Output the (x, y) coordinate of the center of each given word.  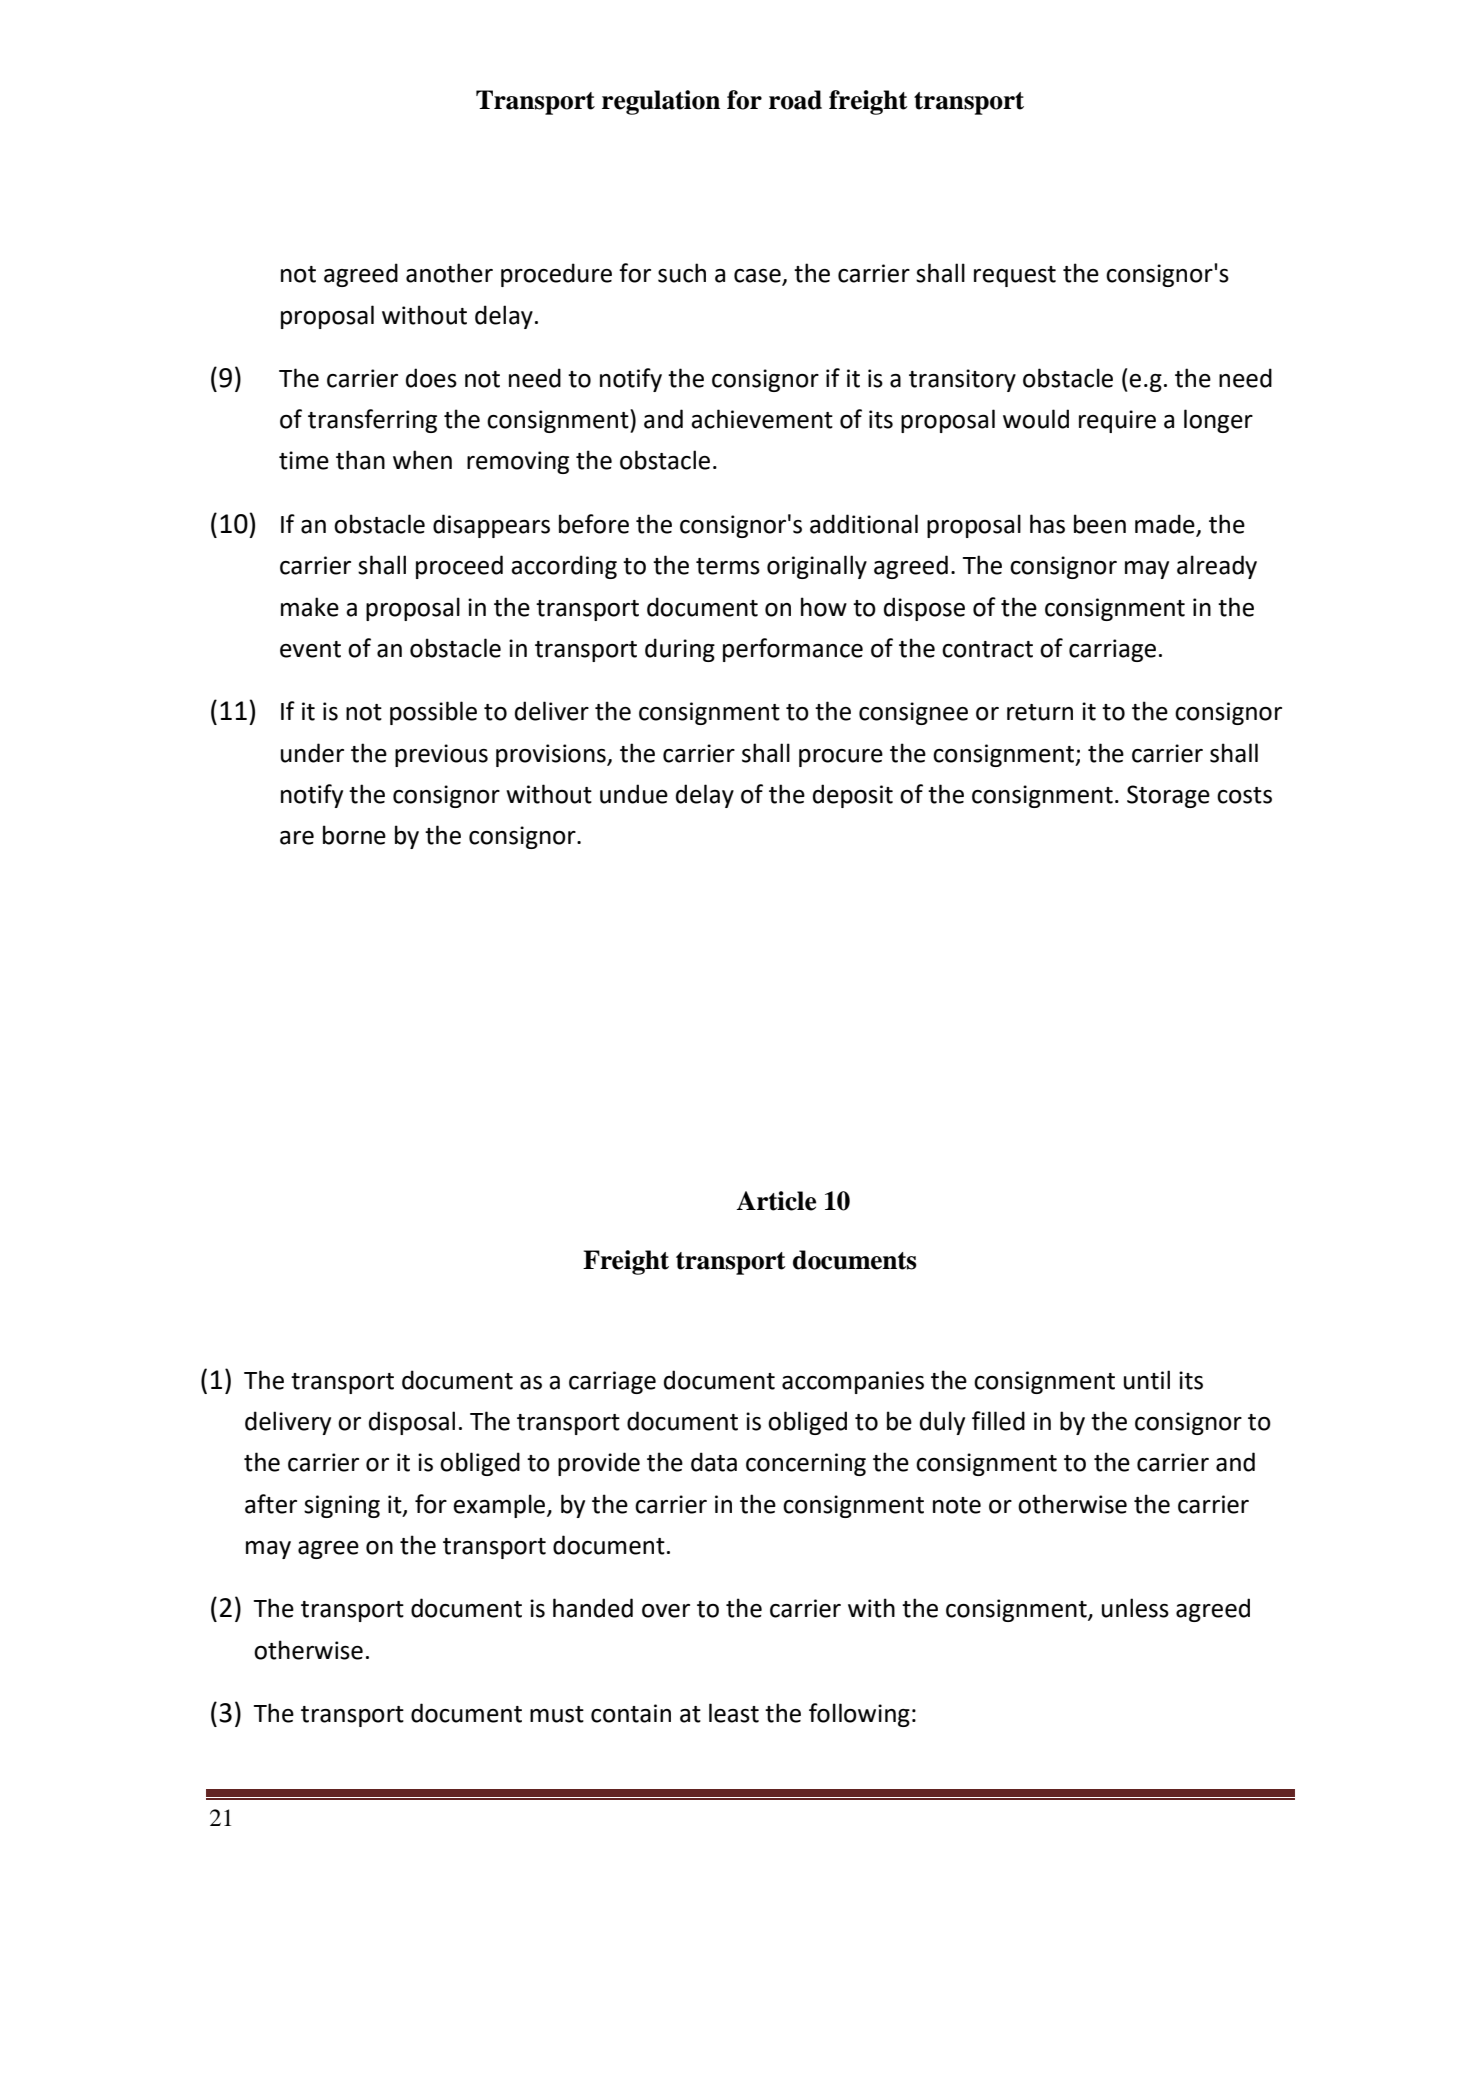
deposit (853, 796)
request (1015, 276)
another (449, 273)
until (1147, 1380)
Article (776, 1201)
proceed (459, 567)
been (1100, 524)
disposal (412, 1423)
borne (354, 835)
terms (728, 566)
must (557, 1714)
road (795, 100)
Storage (1168, 796)
